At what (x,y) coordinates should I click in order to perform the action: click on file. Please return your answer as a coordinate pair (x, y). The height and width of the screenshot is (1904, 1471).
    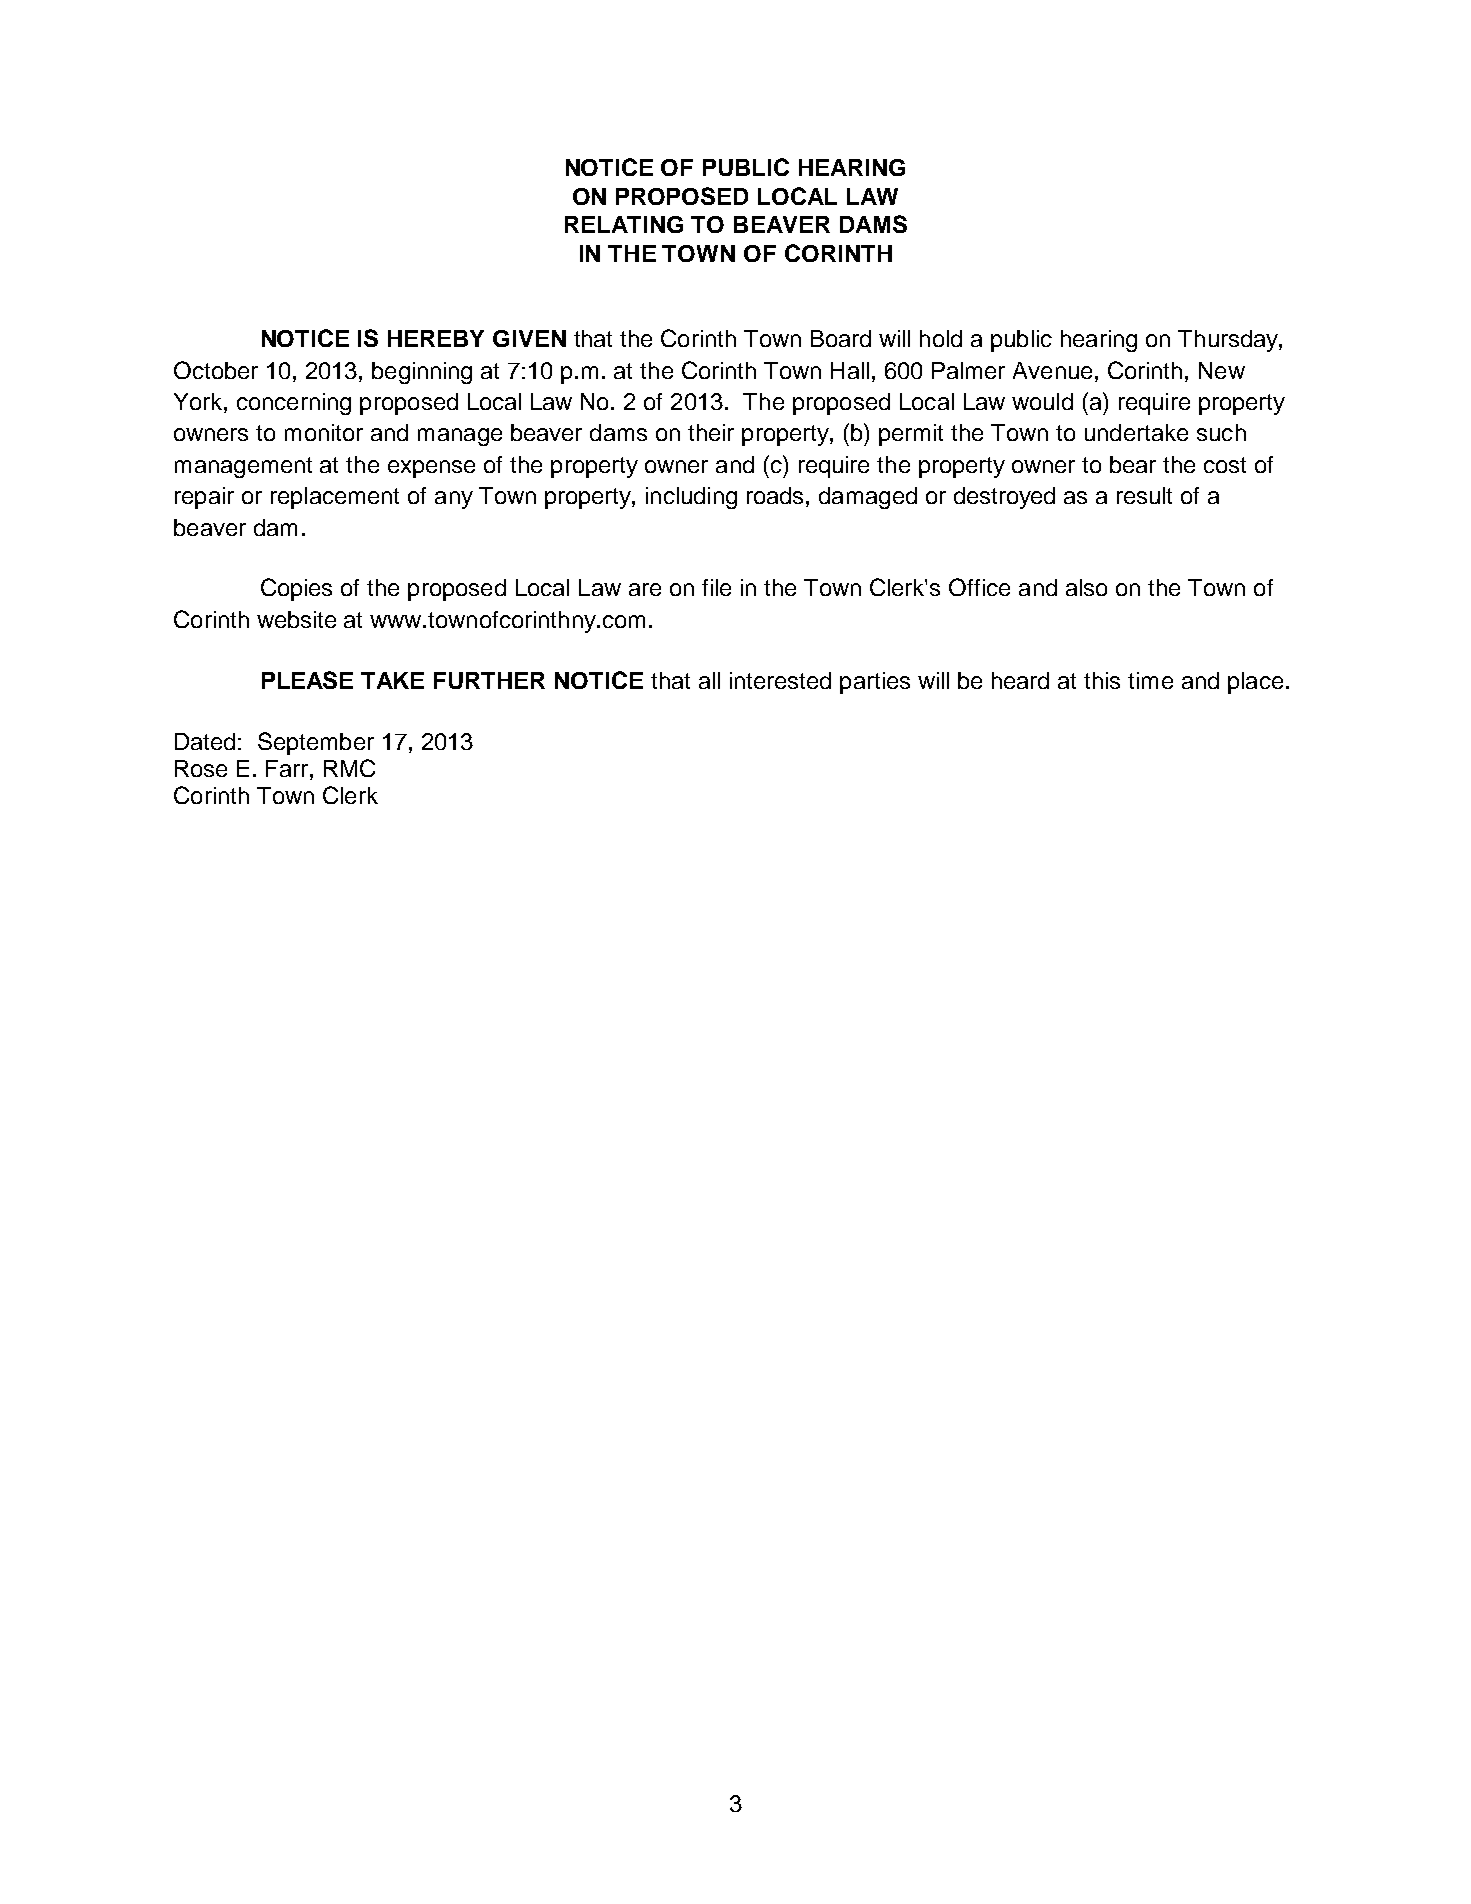
    Looking at the image, I should click on (716, 587).
